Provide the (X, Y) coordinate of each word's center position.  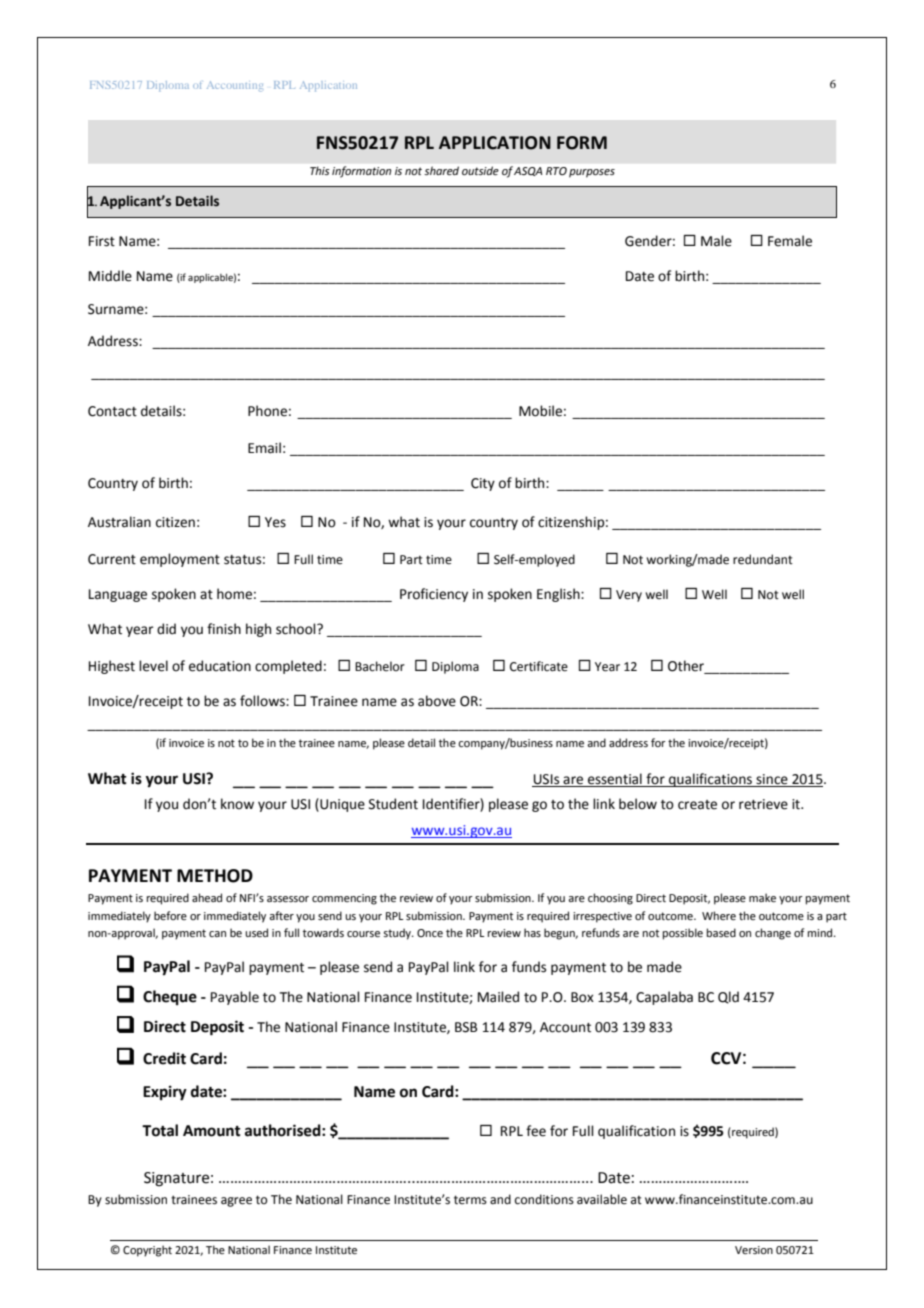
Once (430, 933)
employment (180, 560)
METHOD (215, 876)
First (102, 241)
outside (480, 170)
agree (236, 1202)
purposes (592, 173)
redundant (763, 559)
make (762, 897)
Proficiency (434, 595)
